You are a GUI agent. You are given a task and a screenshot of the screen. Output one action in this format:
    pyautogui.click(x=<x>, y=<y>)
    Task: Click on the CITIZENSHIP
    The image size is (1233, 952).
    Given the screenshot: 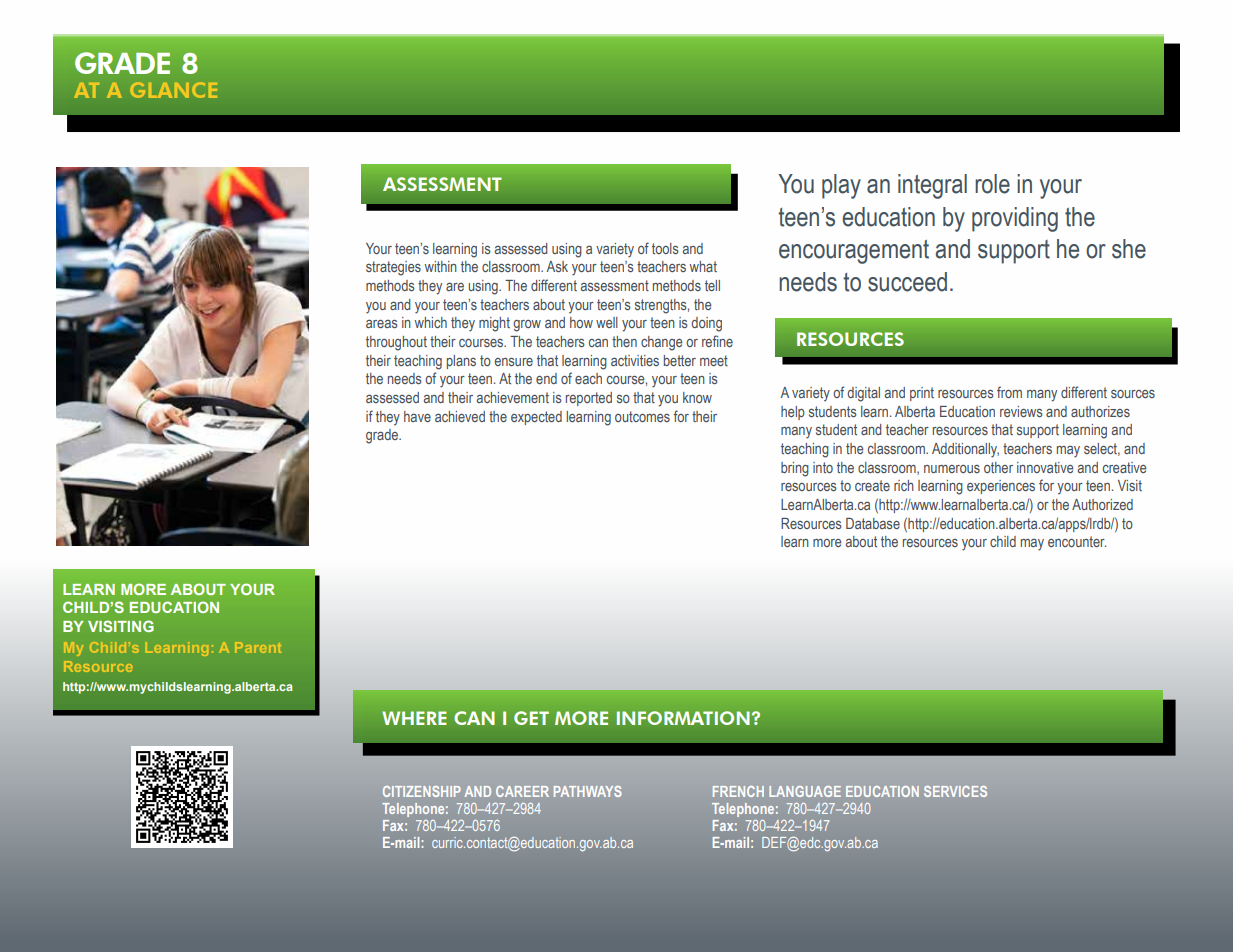 What is the action you would take?
    pyautogui.click(x=422, y=791)
